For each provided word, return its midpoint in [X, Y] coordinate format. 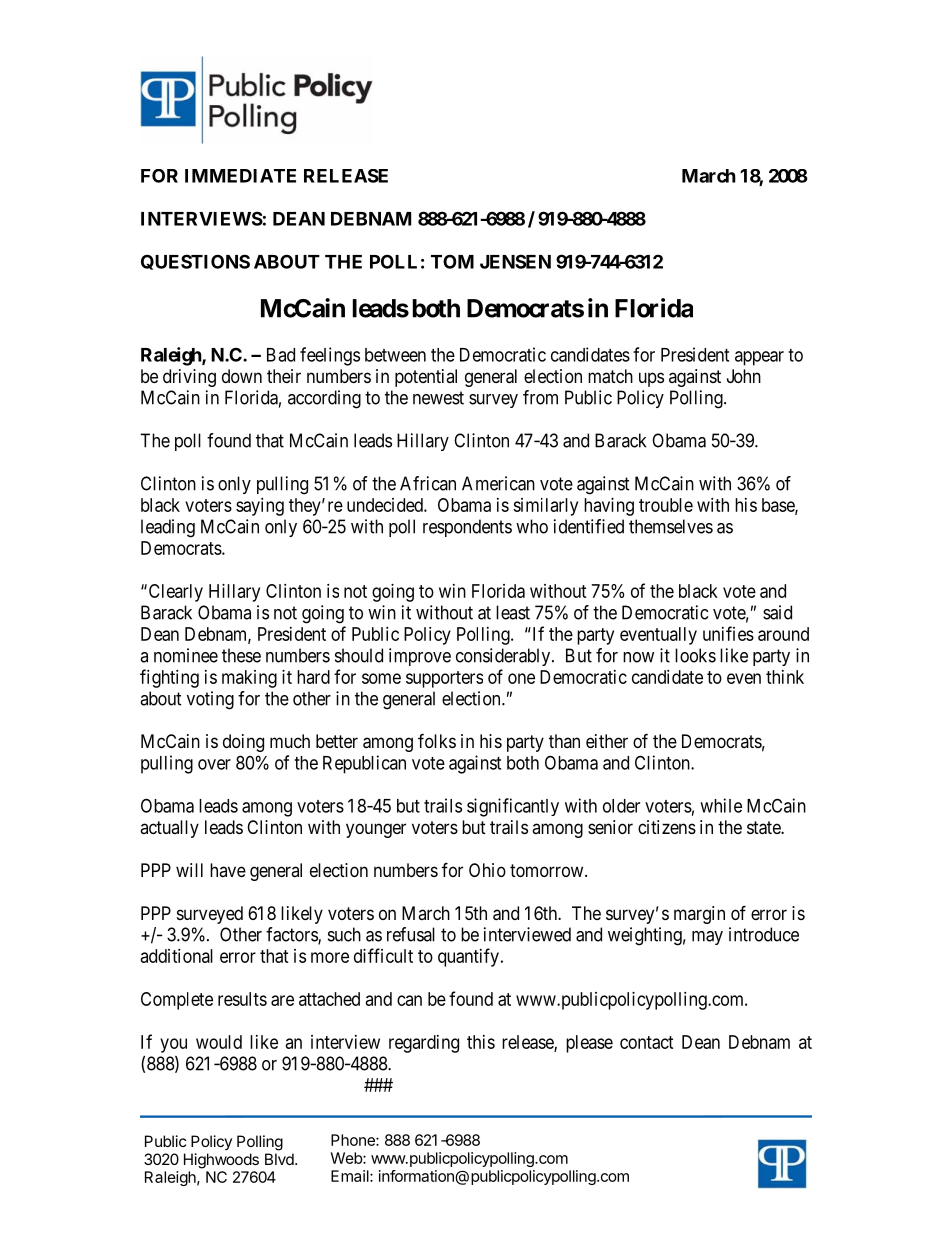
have [228, 870]
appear [759, 358]
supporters [444, 679]
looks [695, 655]
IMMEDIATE [240, 176]
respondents [467, 528]
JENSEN [515, 261]
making [249, 679]
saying [260, 507]
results [242, 999]
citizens [667, 827]
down [242, 376]
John [744, 376]
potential [426, 378]
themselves [671, 526]
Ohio [487, 870]
